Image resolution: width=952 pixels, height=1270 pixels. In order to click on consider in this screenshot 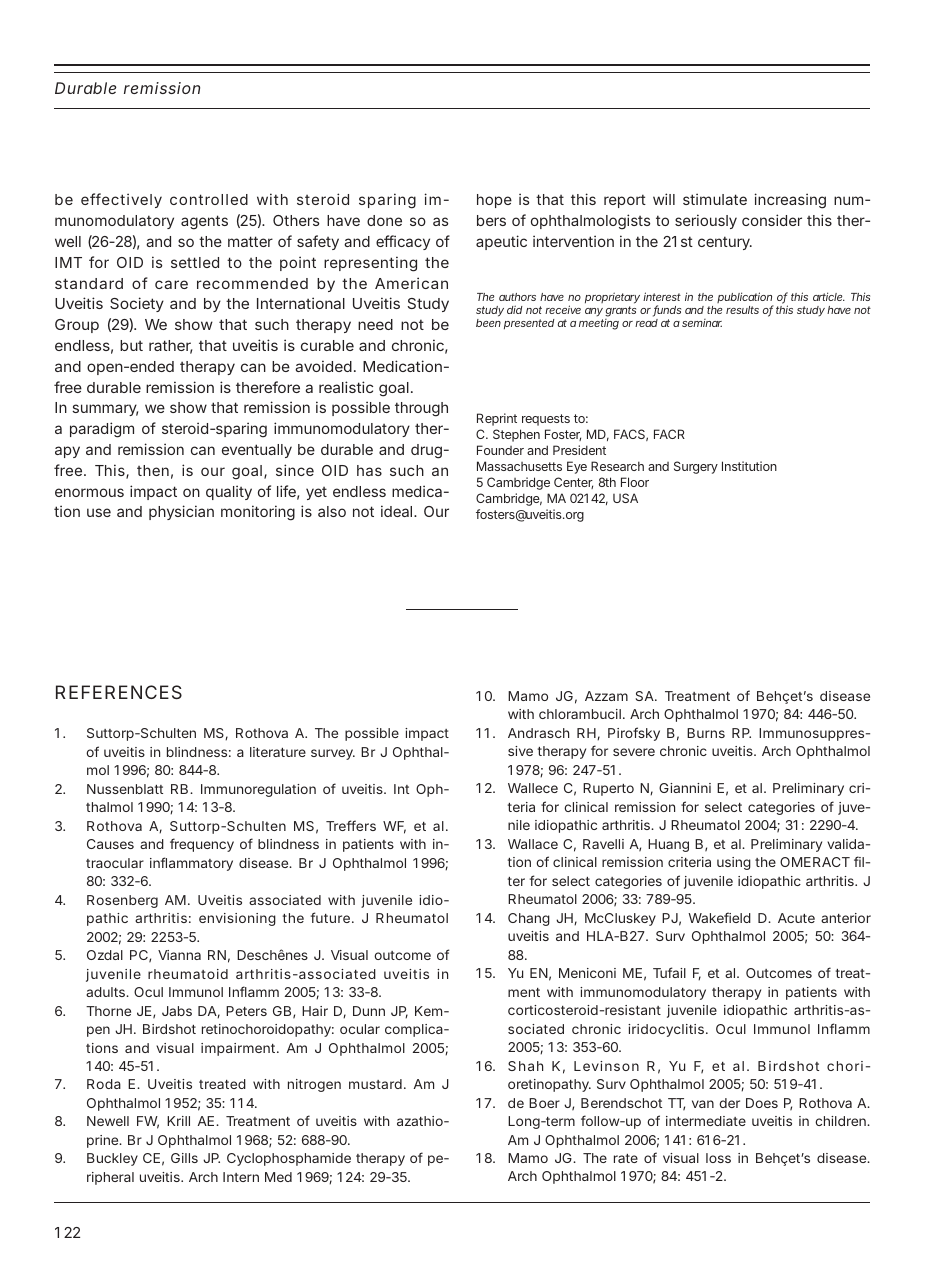, I will do `click(772, 220)`.
